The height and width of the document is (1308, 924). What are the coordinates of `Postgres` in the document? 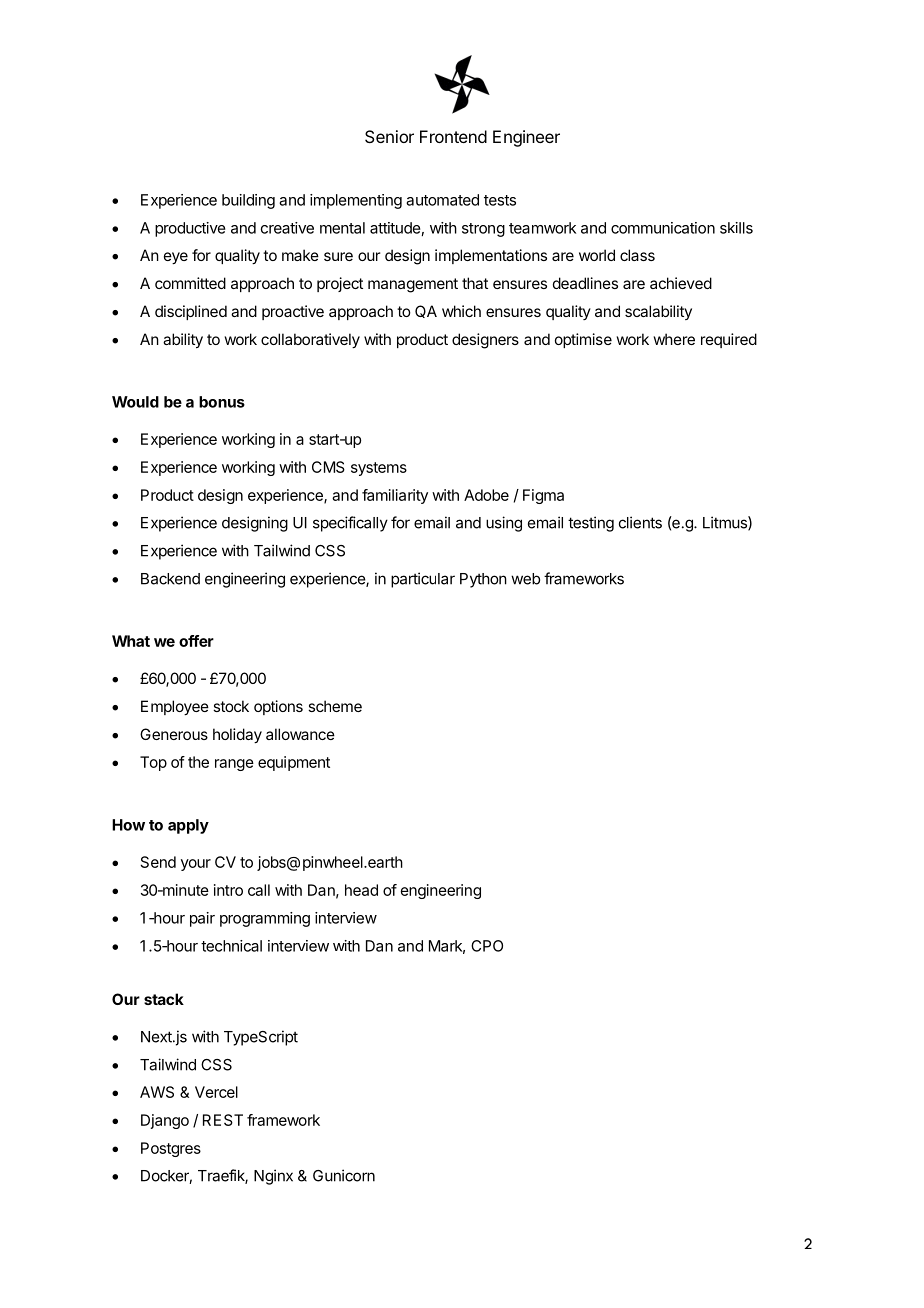 It's located at (171, 1149).
